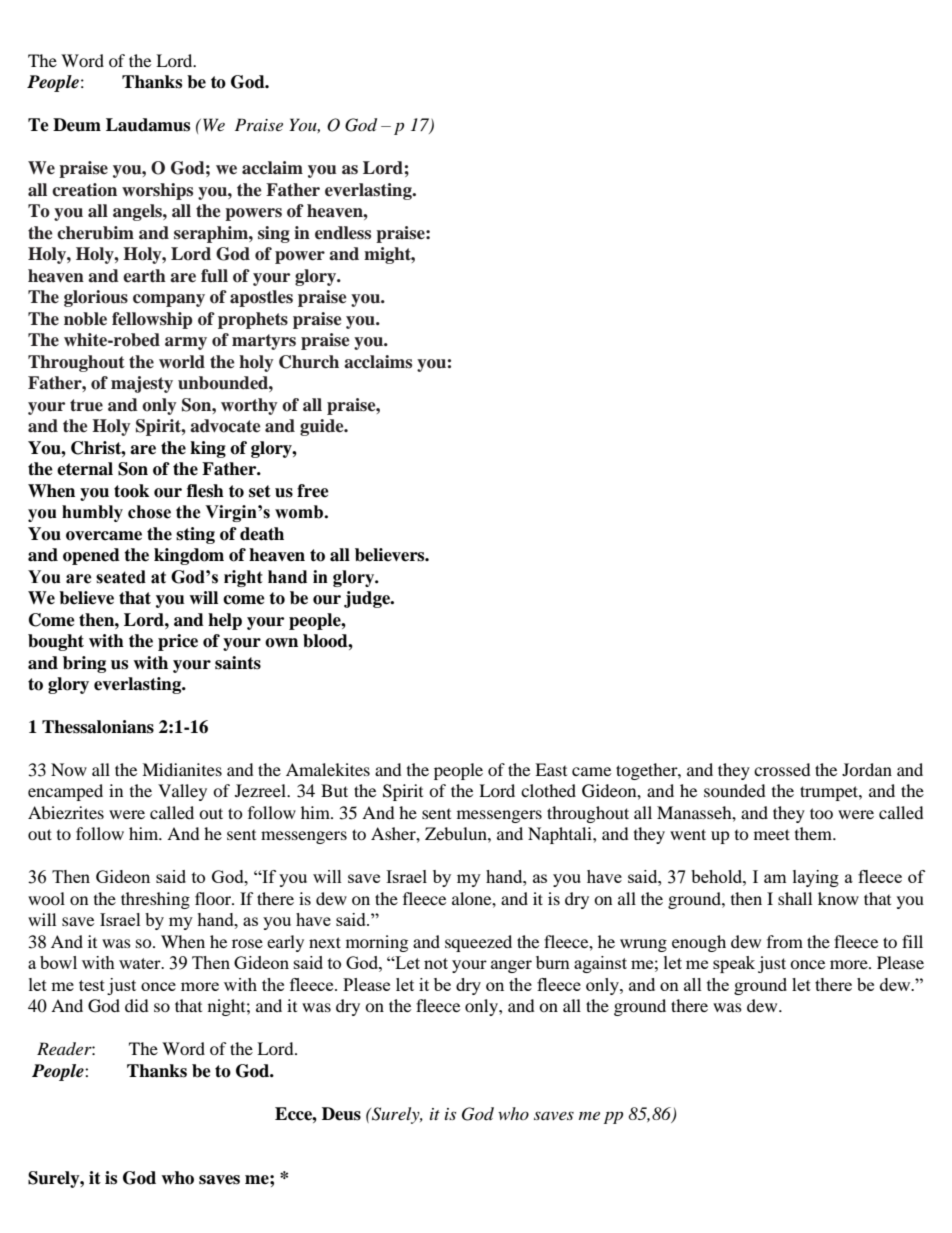  I want to click on sing, so click(274, 234).
